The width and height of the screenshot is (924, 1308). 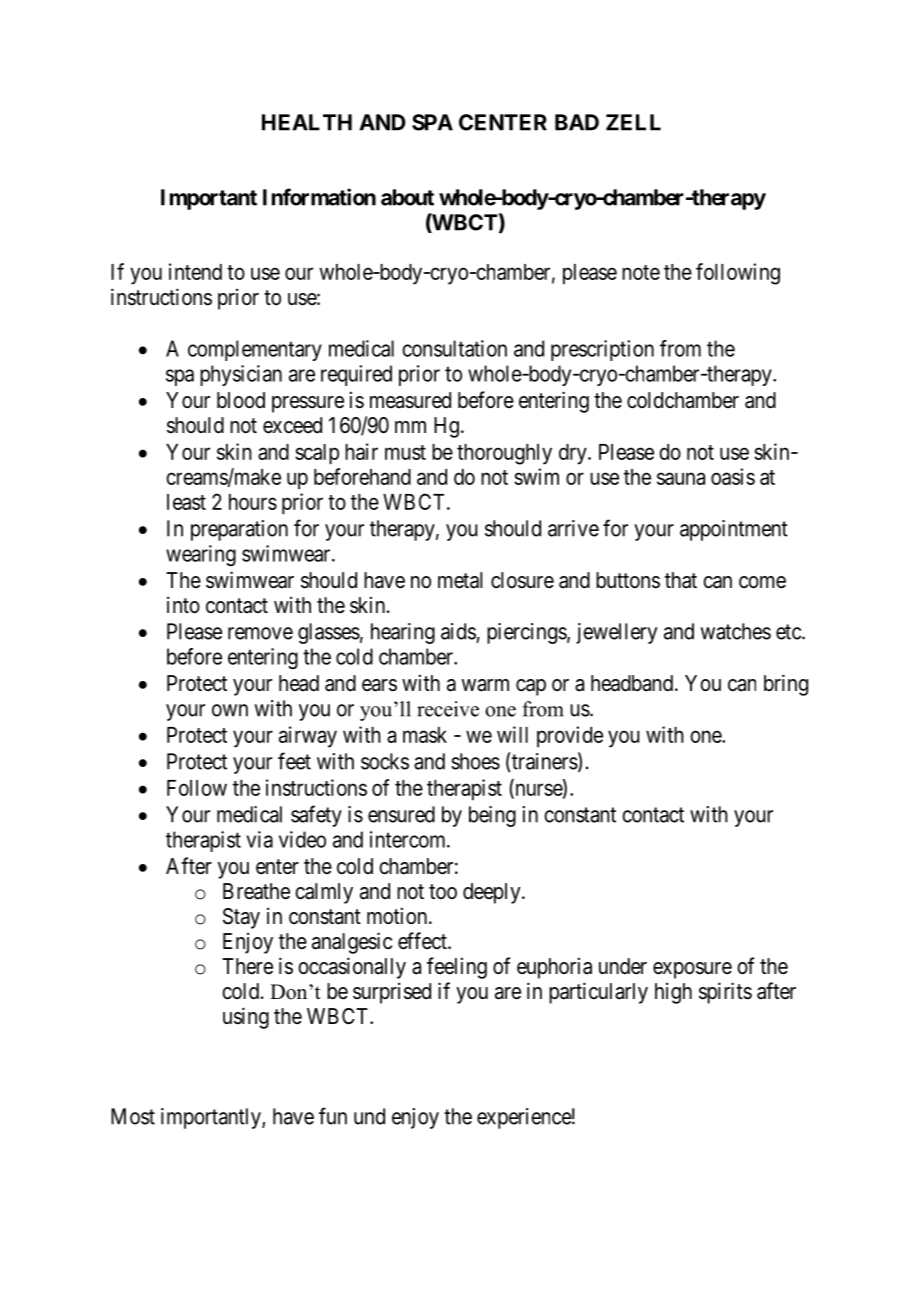 I want to click on into, so click(x=183, y=605).
